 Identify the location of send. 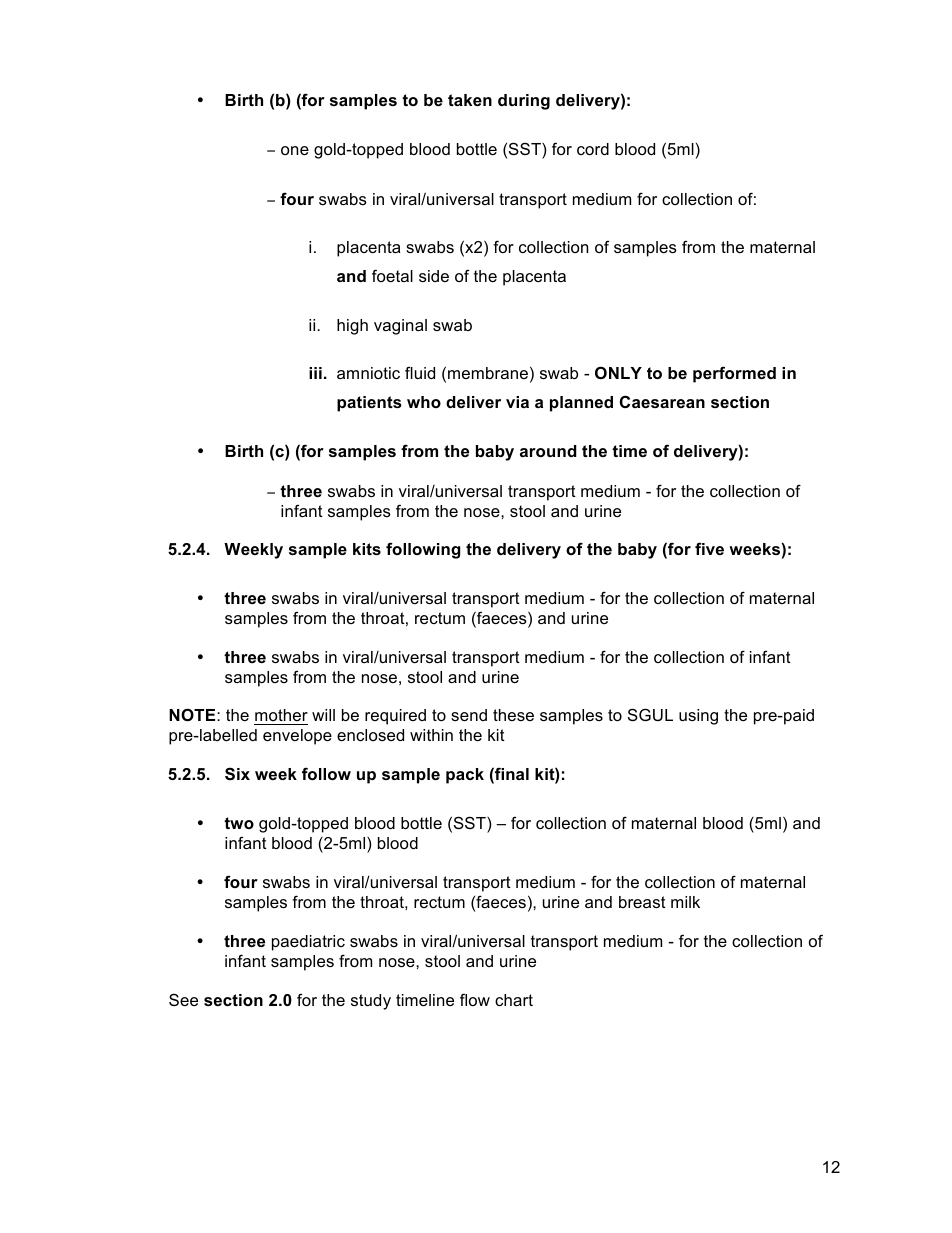
(469, 715).
